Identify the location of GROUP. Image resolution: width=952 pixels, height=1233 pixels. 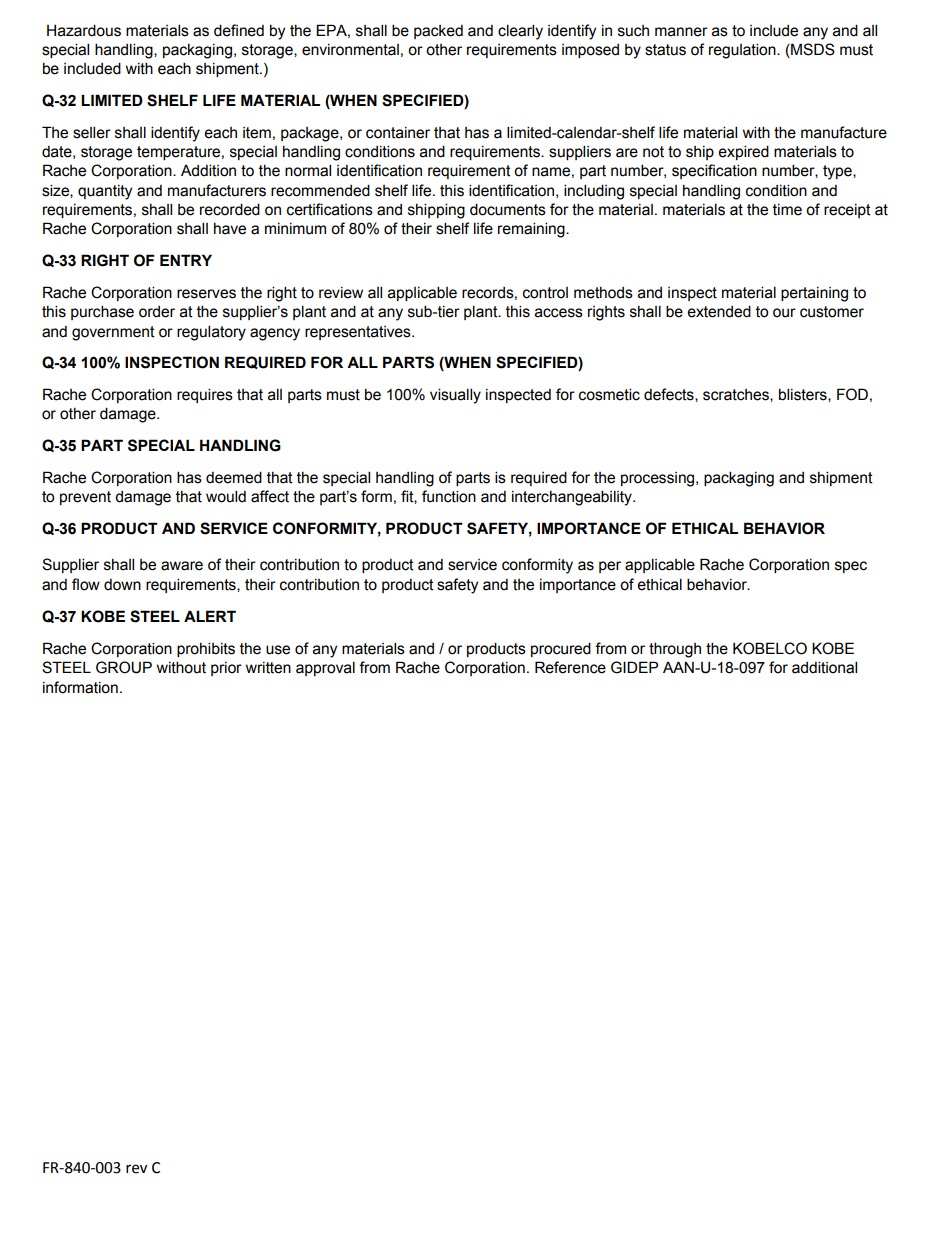
(124, 667).
